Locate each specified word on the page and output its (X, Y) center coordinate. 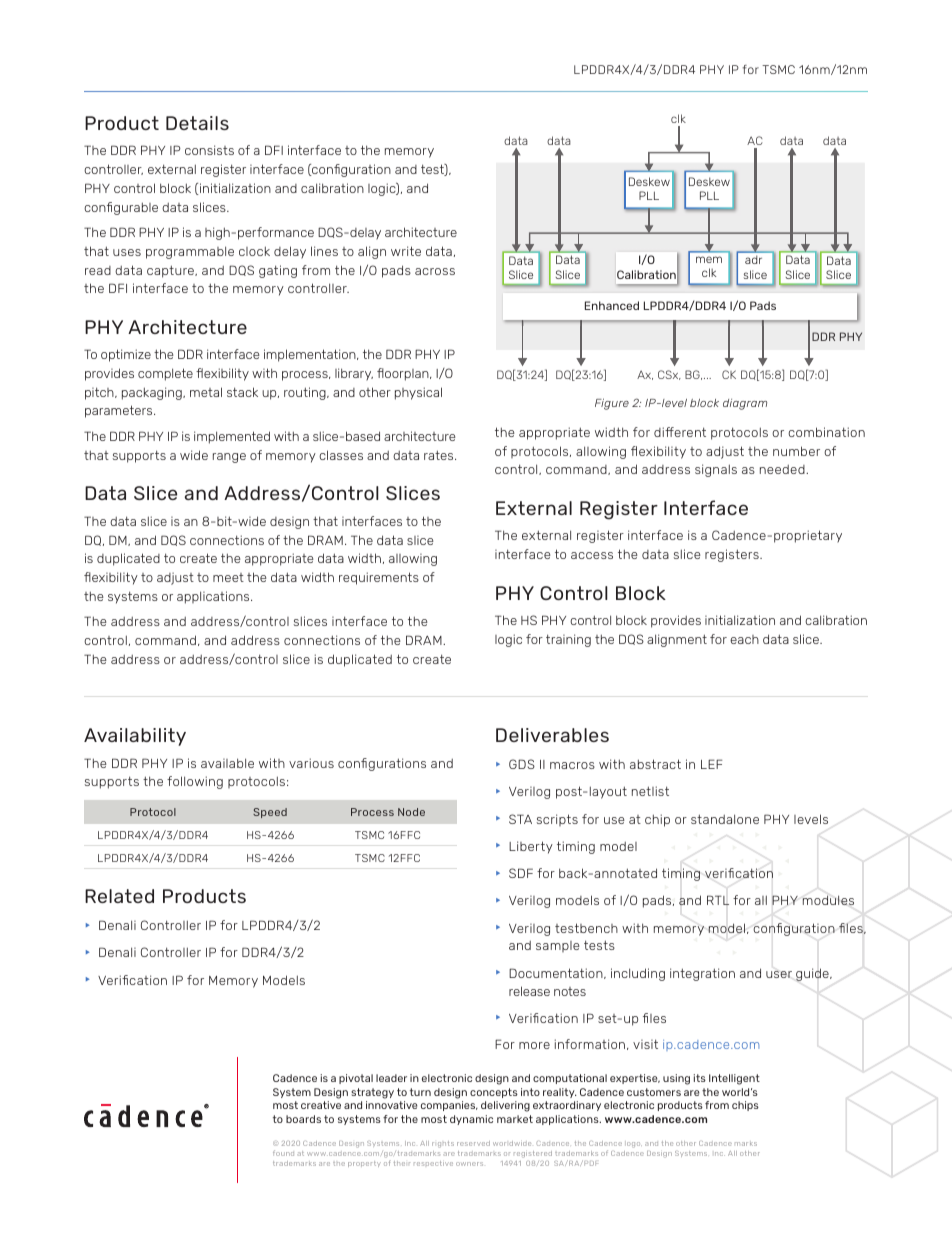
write (406, 251)
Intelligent (734, 1079)
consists (209, 150)
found (283, 1153)
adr (753, 259)
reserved (473, 1143)
